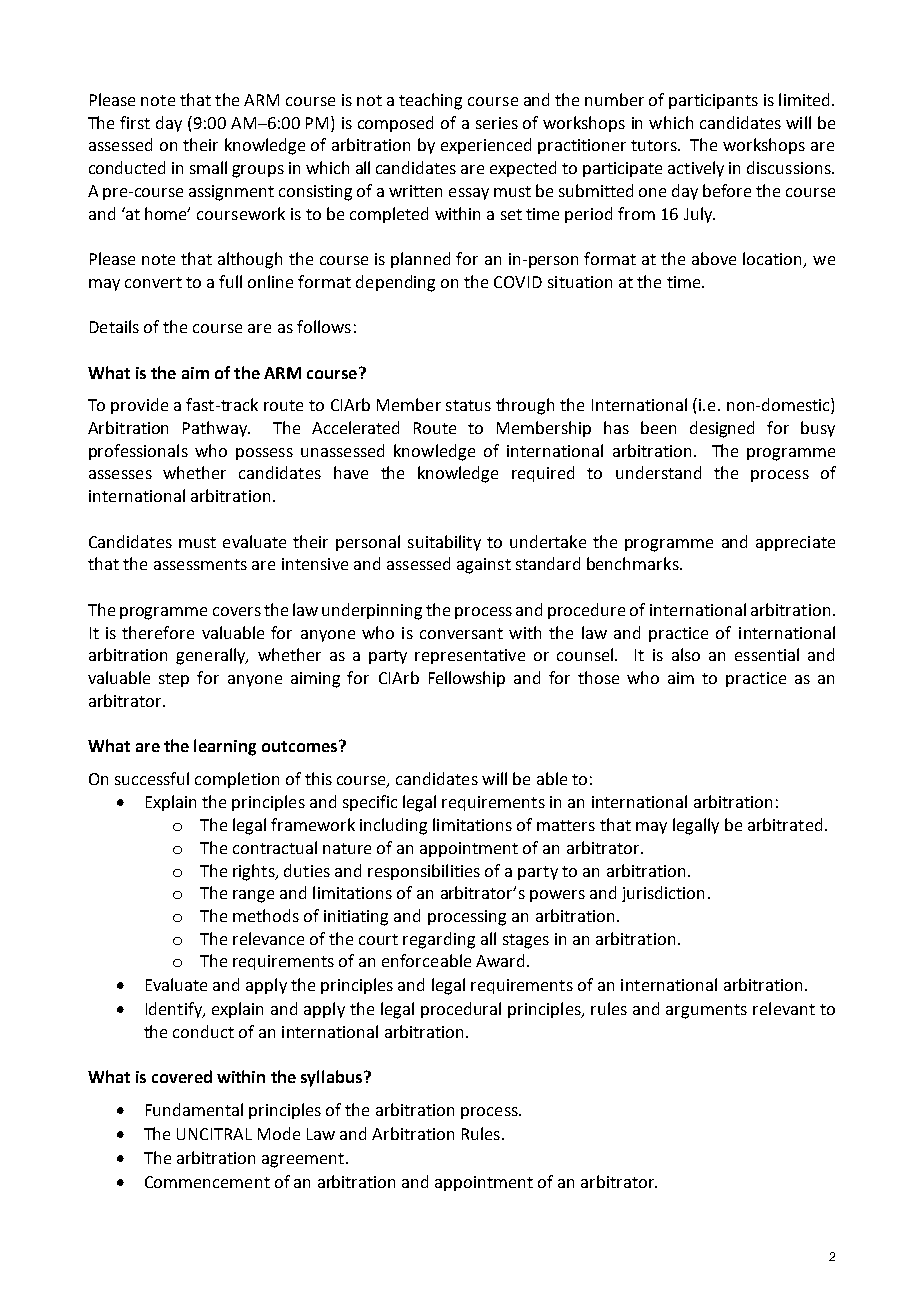 Image resolution: width=924 pixels, height=1308 pixels. I want to click on appreciate, so click(795, 543).
